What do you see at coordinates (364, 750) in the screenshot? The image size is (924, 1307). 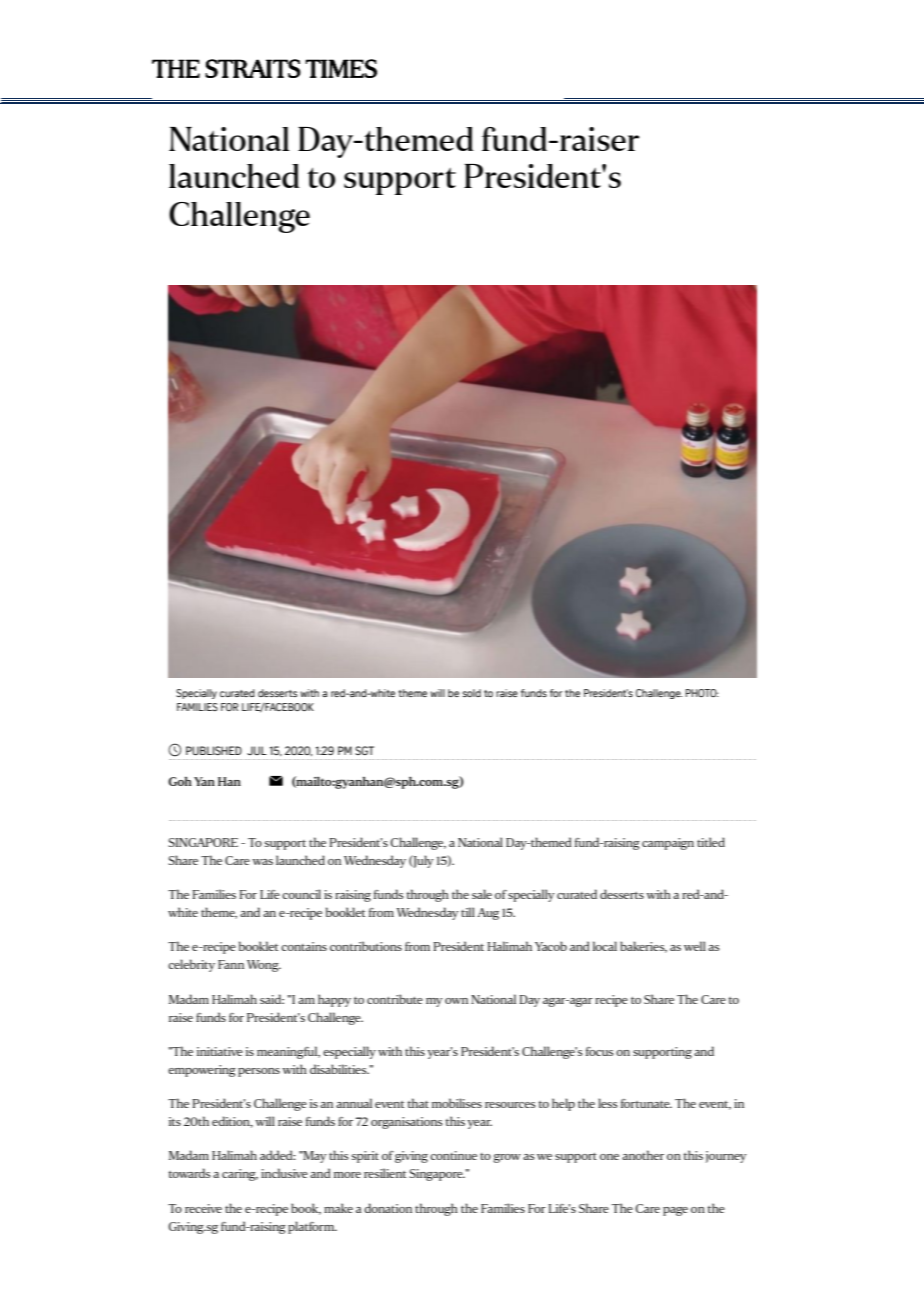 I see `SGT` at bounding box center [364, 750].
